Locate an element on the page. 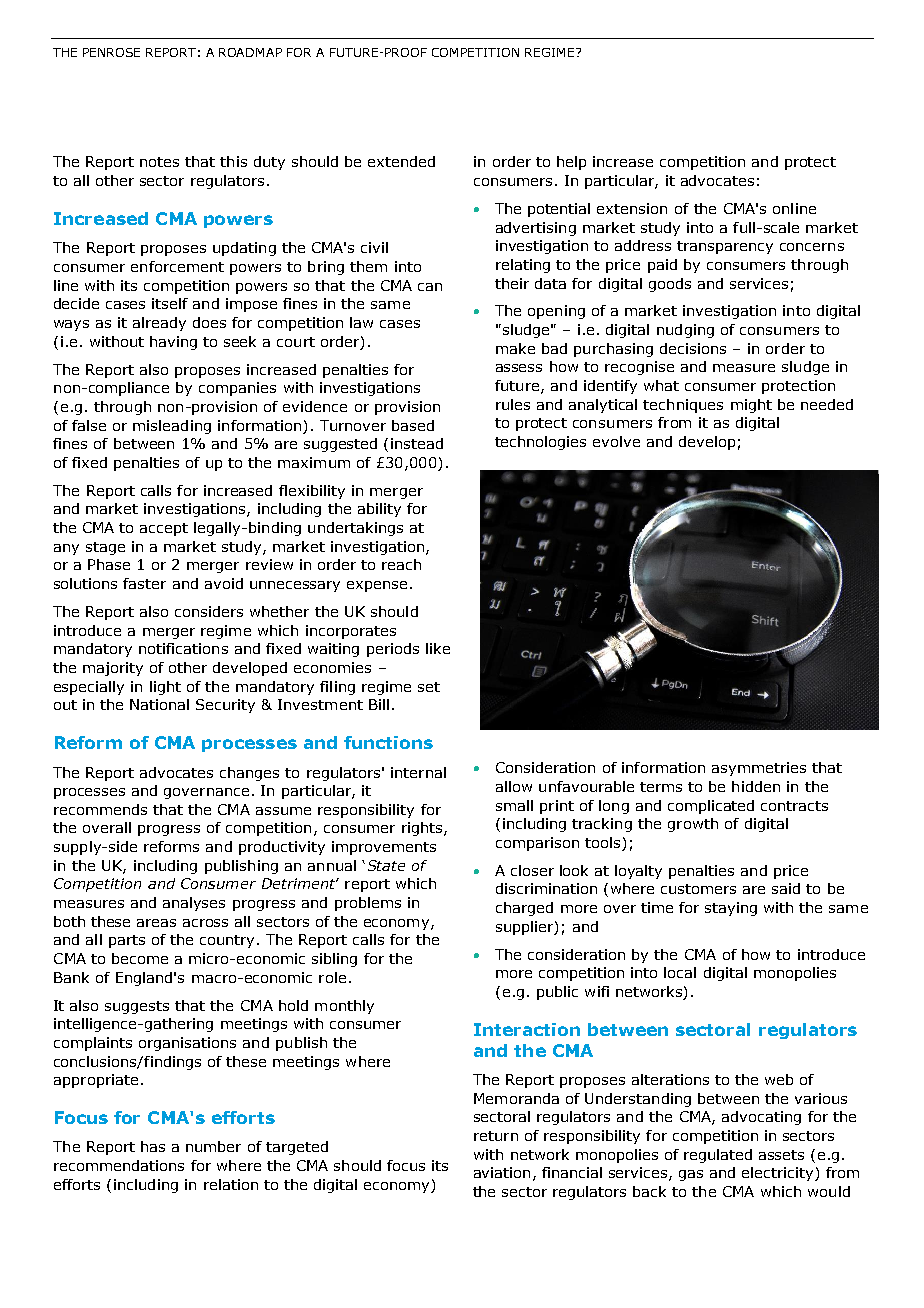 This document has height=1308, width=924. extension is located at coordinates (632, 208).
